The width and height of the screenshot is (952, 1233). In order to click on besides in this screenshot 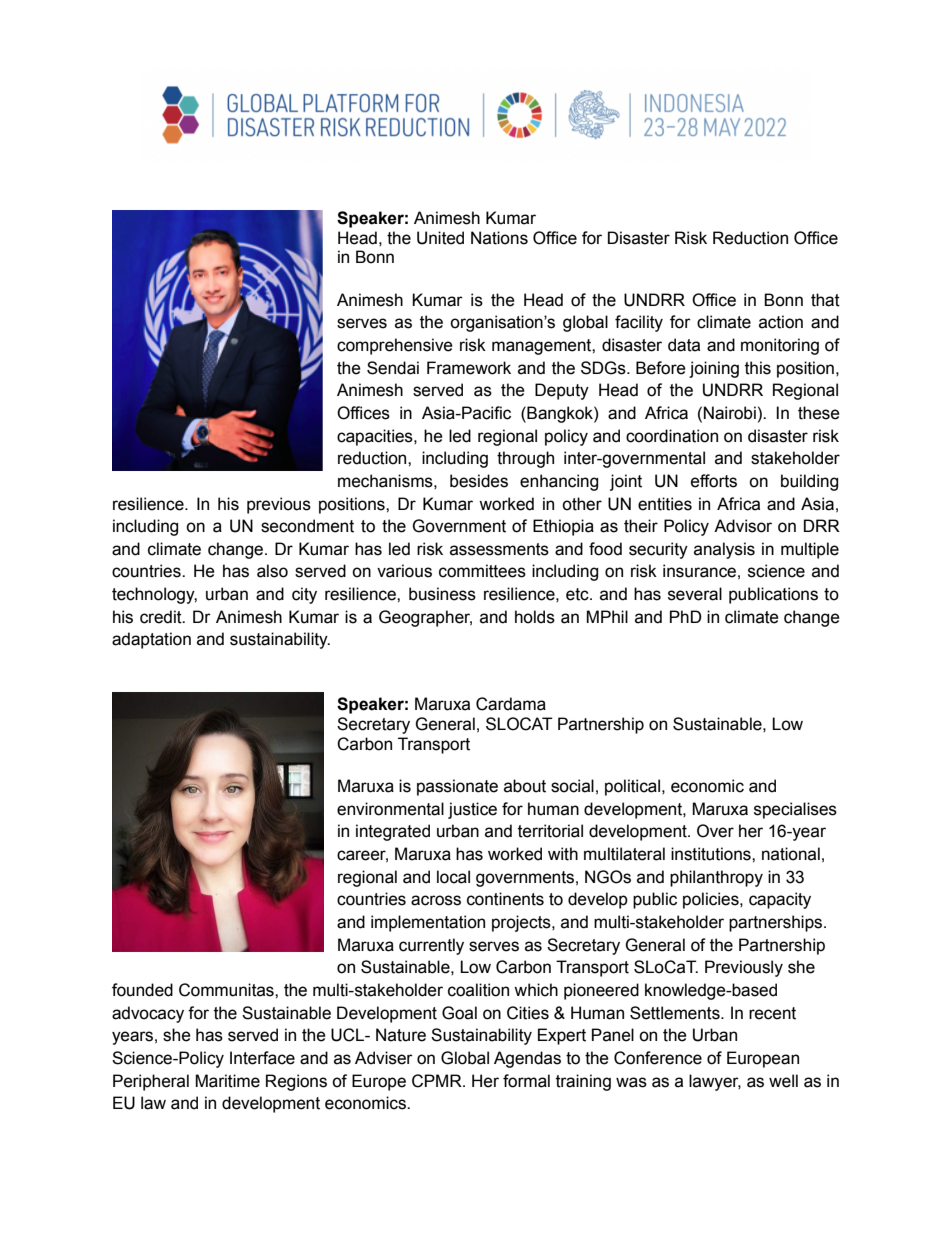, I will do `click(479, 481)`.
